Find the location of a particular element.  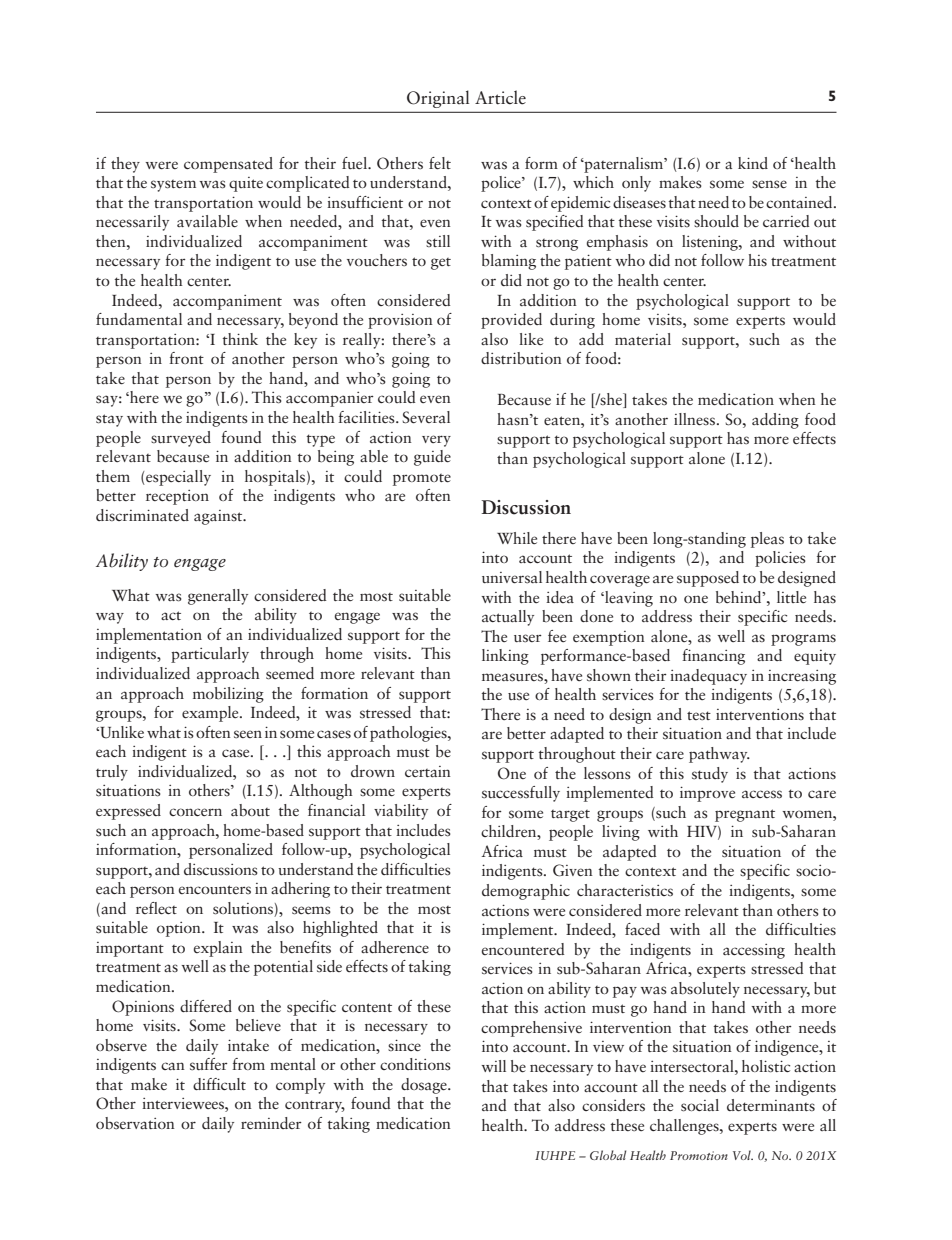

concern is located at coordinates (195, 812).
